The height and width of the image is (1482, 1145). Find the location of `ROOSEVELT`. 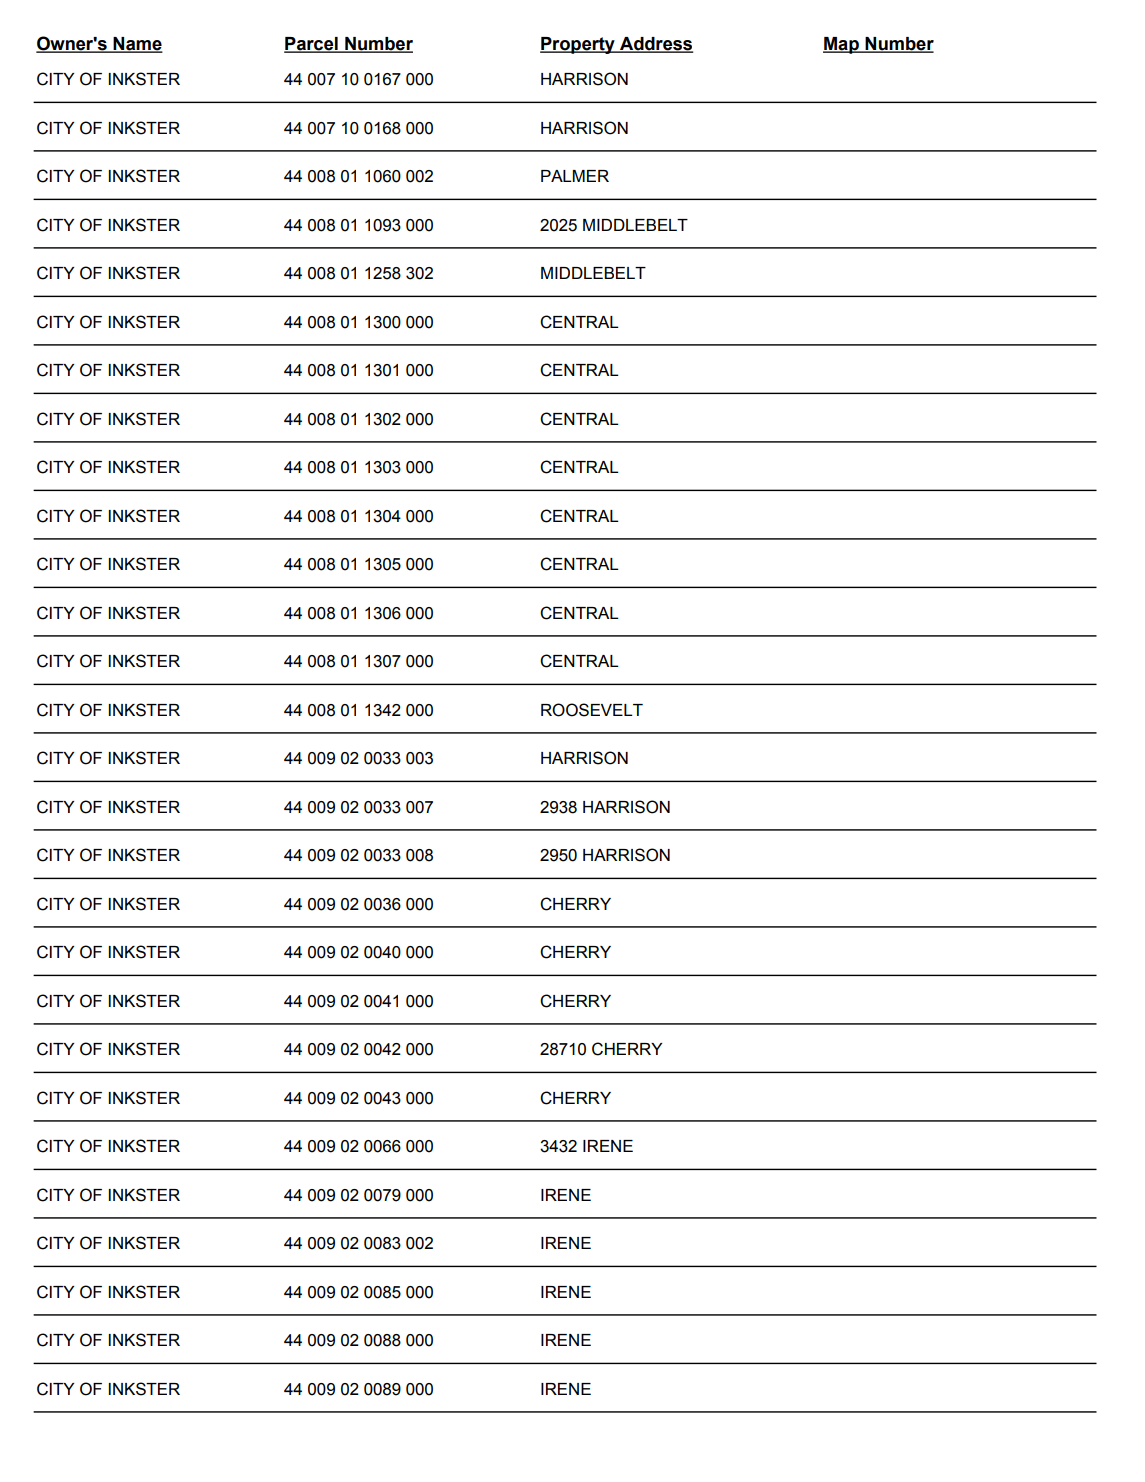

ROOSEVELT is located at coordinates (592, 710).
